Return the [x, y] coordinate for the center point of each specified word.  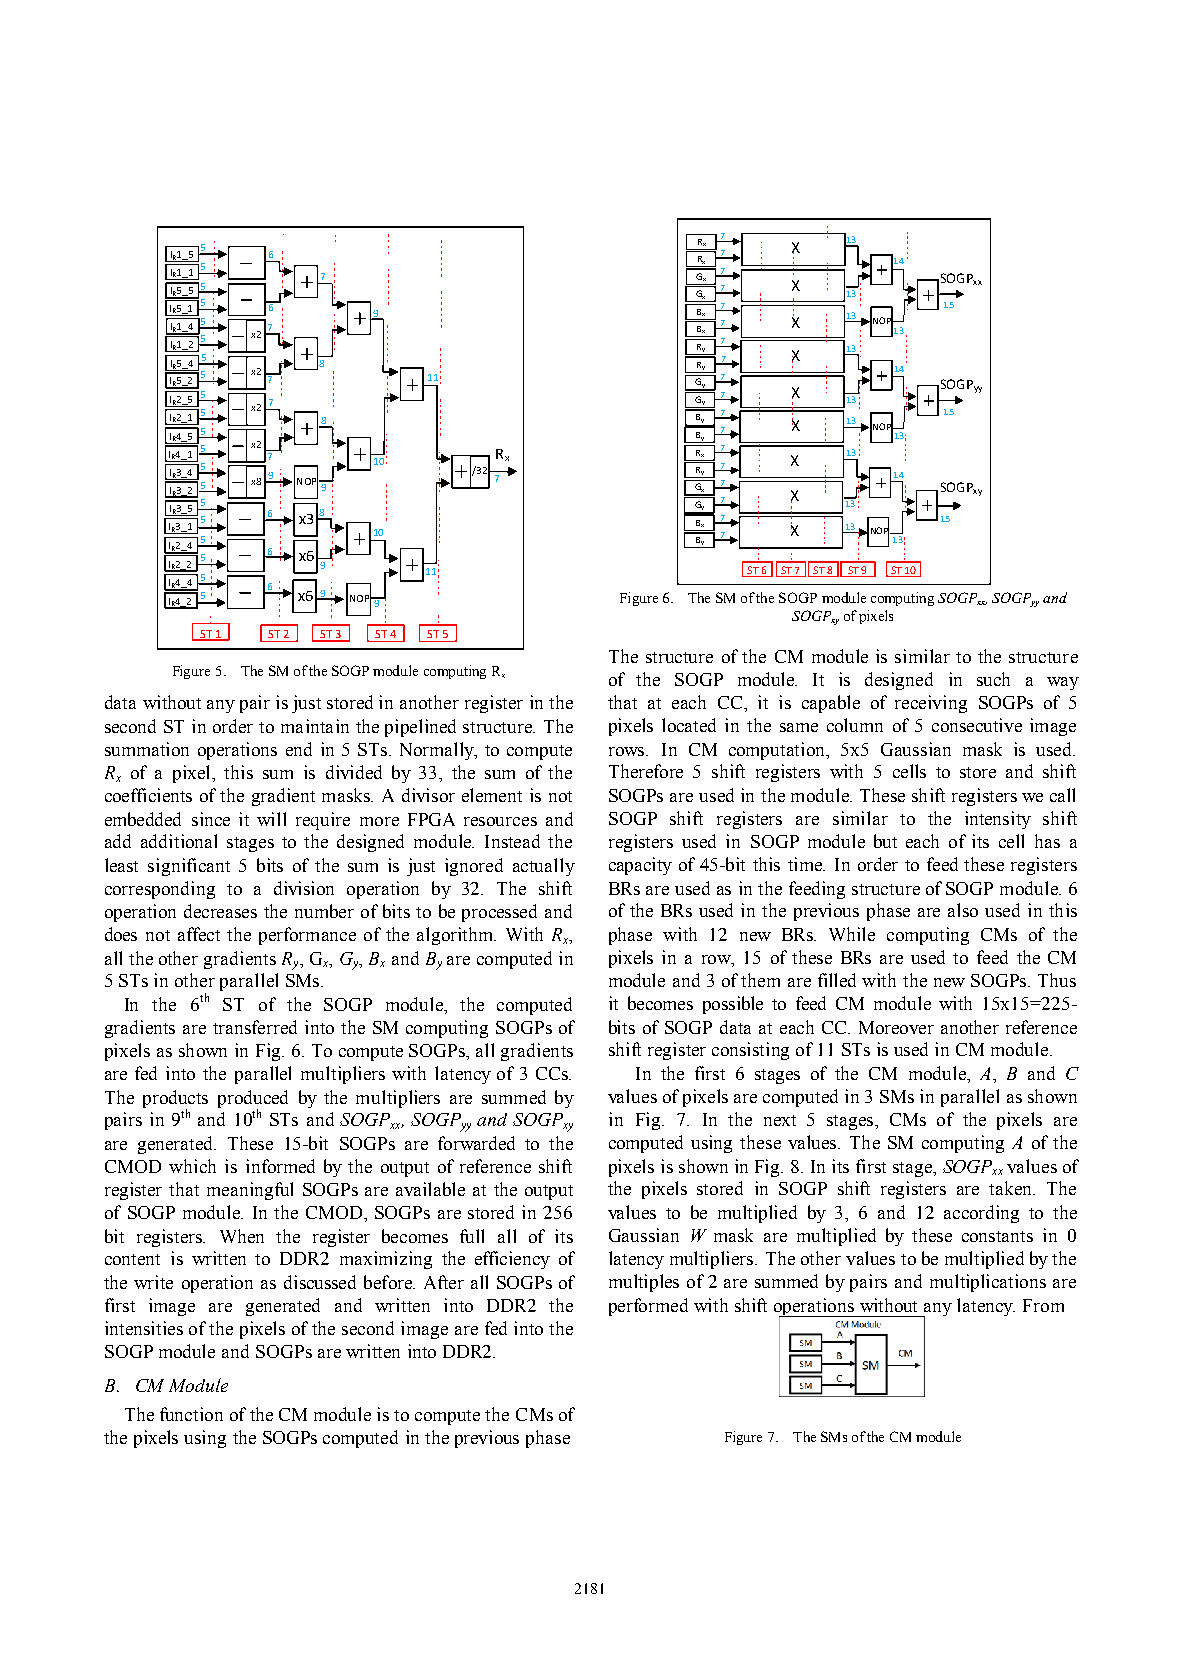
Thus [1057, 980]
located [689, 725]
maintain [315, 726]
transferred [255, 1027]
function [191, 1414]
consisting [750, 1051]
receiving [931, 704]
